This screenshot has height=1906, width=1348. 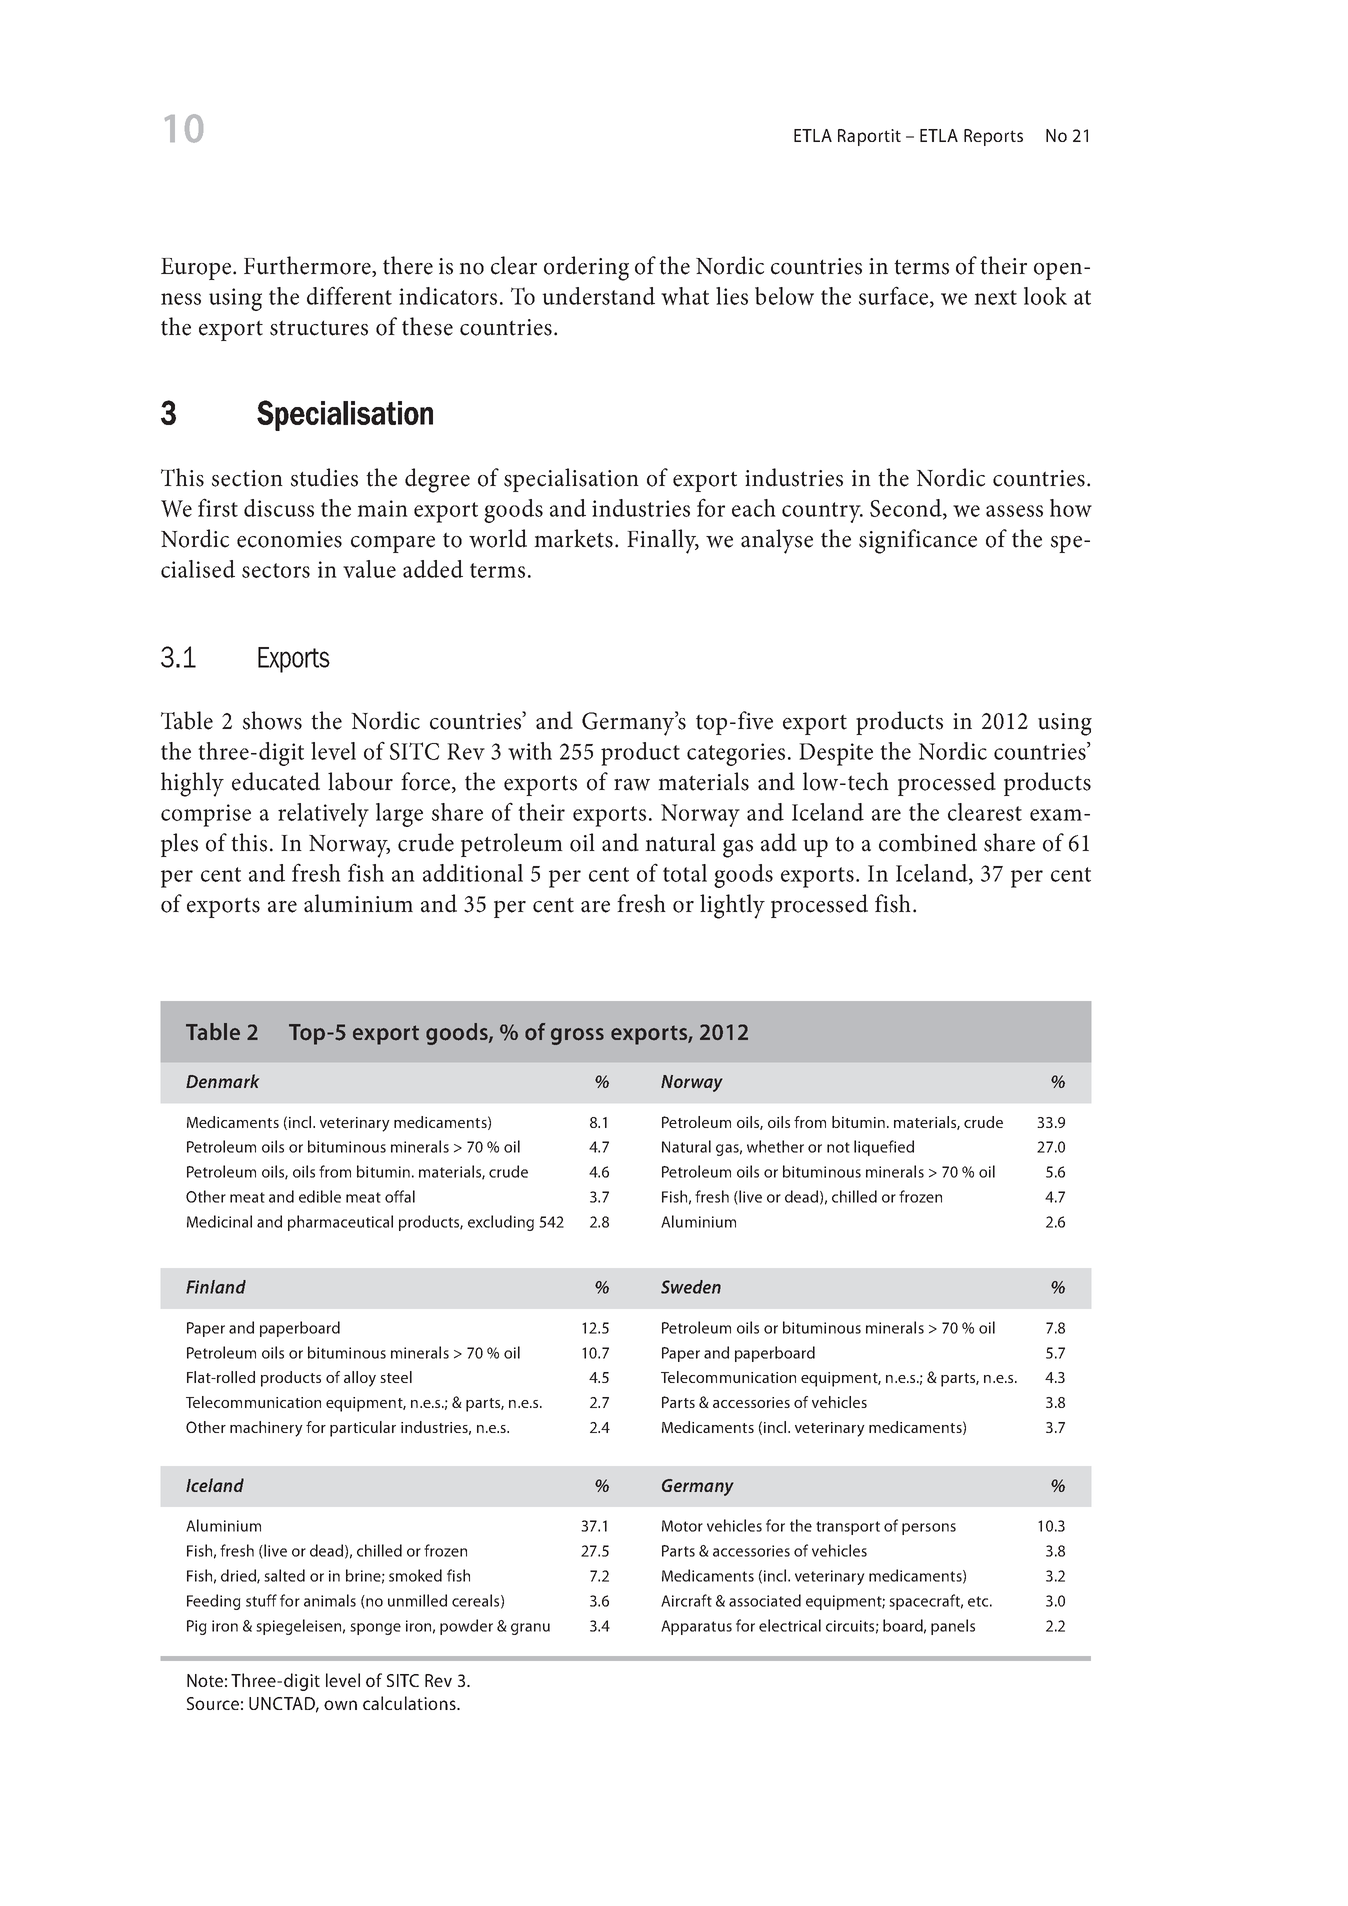 What do you see at coordinates (918, 541) in the screenshot?
I see `significance` at bounding box center [918, 541].
